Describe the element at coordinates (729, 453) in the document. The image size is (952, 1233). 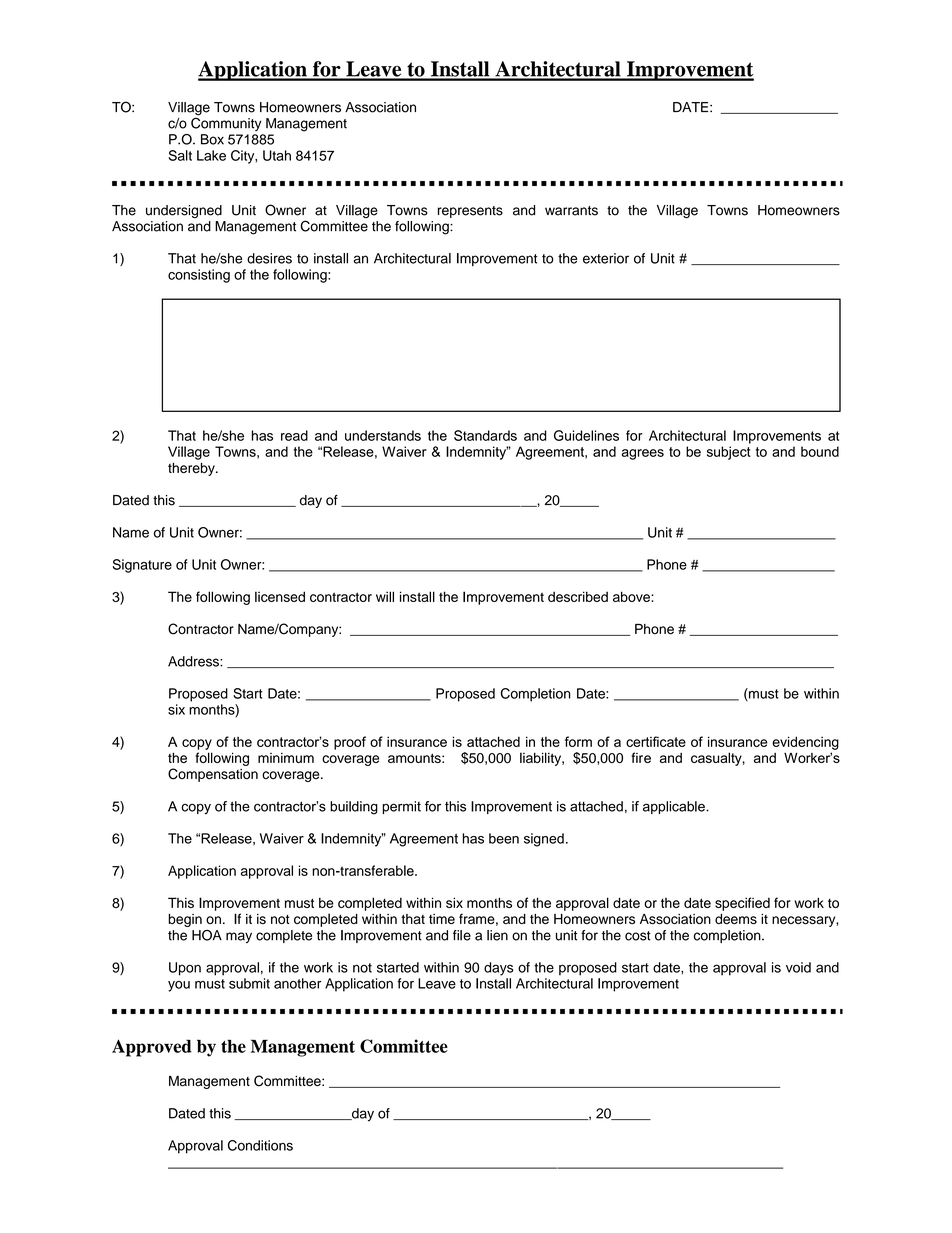
I see `subject` at that location.
